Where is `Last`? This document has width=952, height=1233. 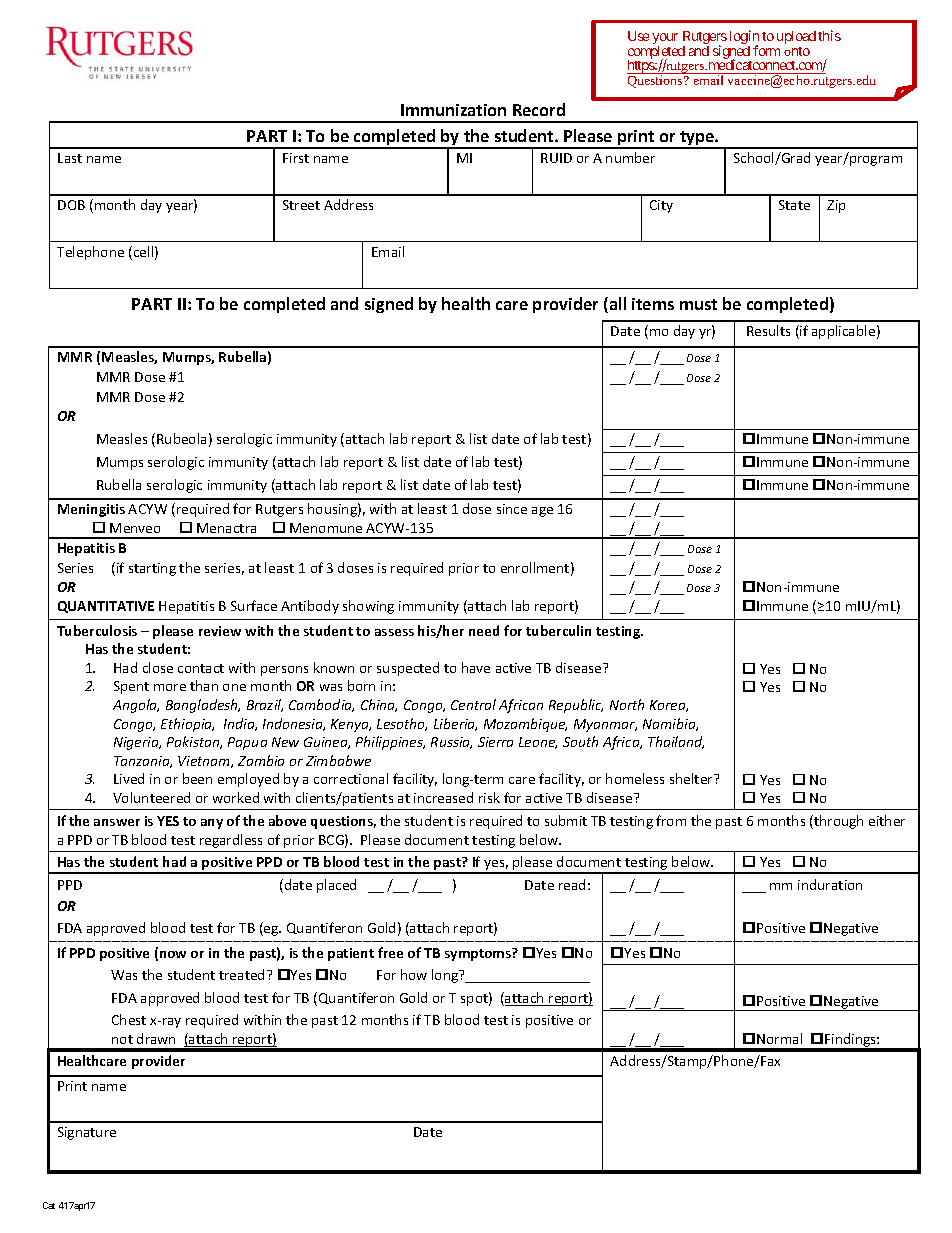
Last is located at coordinates (70, 158).
